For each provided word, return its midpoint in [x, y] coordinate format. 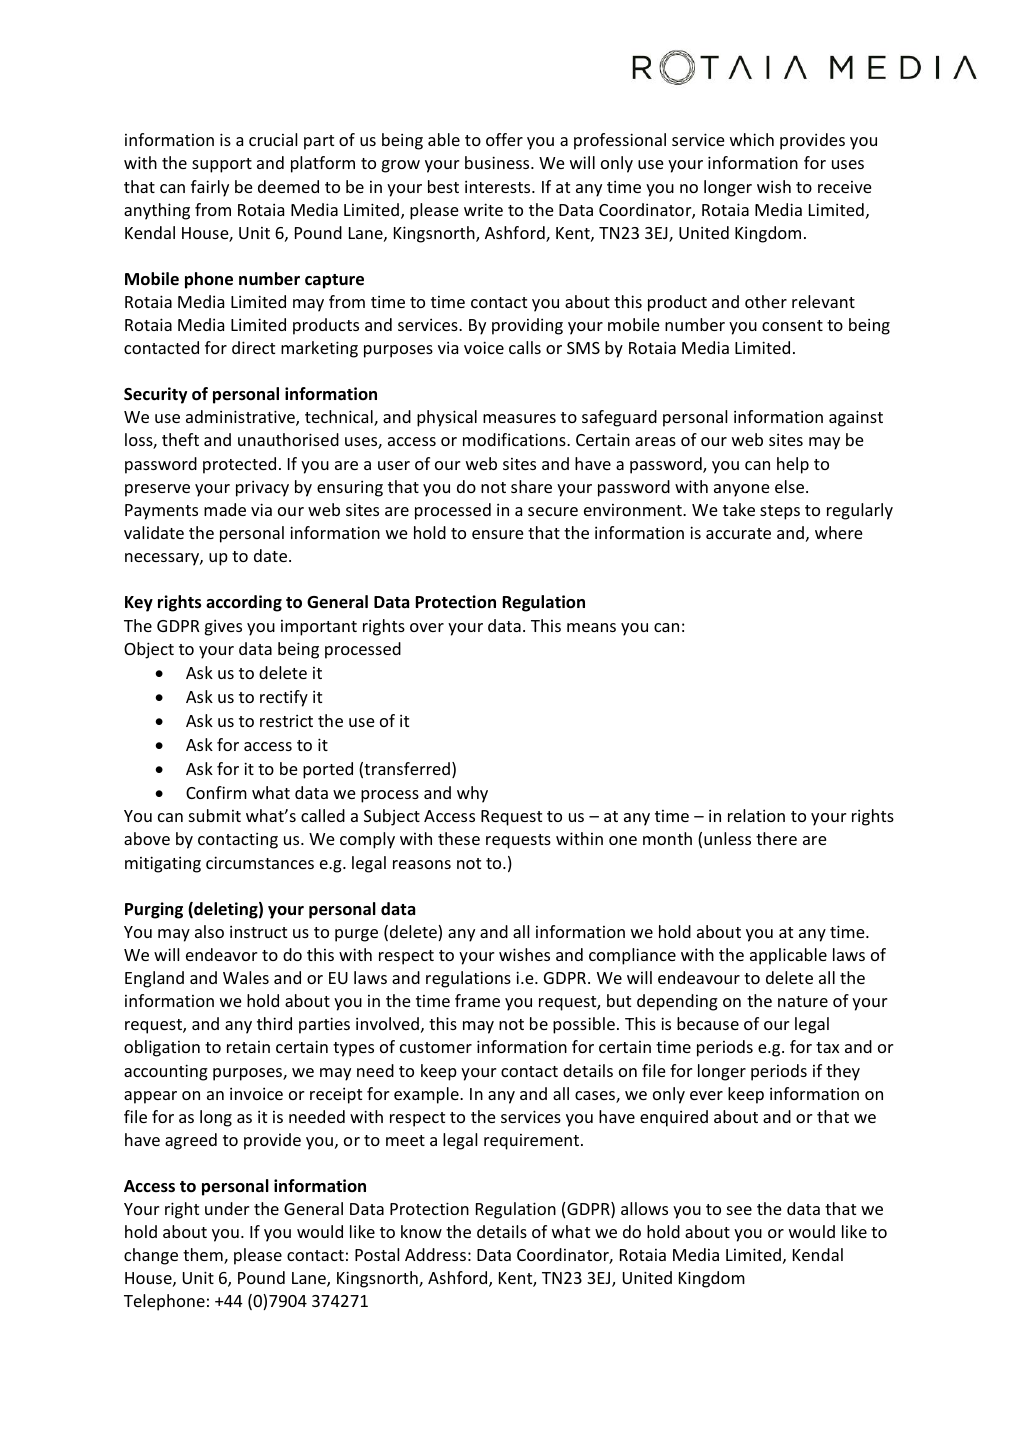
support [222, 165]
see [739, 1210]
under [227, 1208]
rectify [284, 698]
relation [756, 815]
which [752, 139]
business [498, 162]
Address [435, 1254]
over [427, 627]
